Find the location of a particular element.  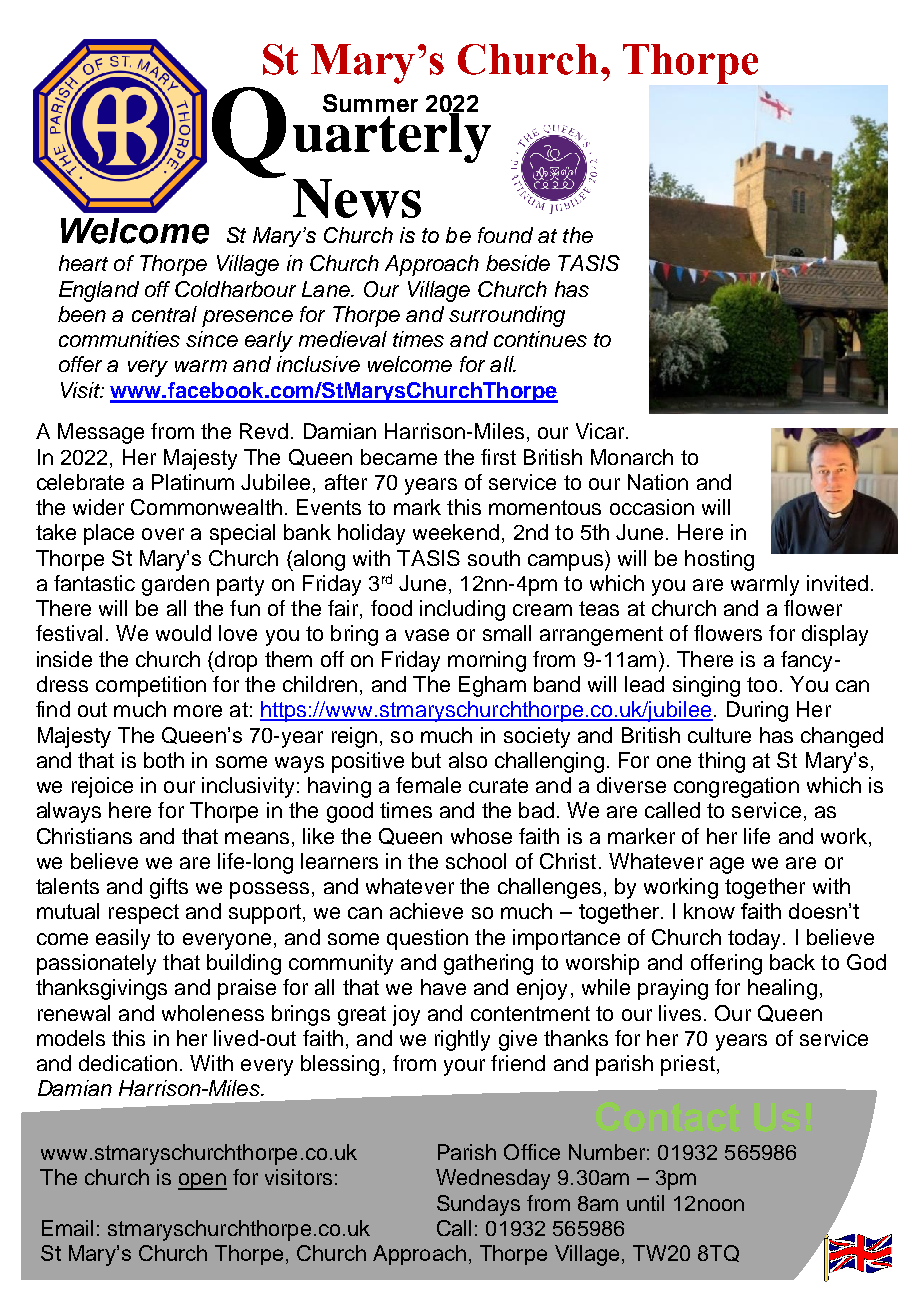

found is located at coordinates (505, 235).
